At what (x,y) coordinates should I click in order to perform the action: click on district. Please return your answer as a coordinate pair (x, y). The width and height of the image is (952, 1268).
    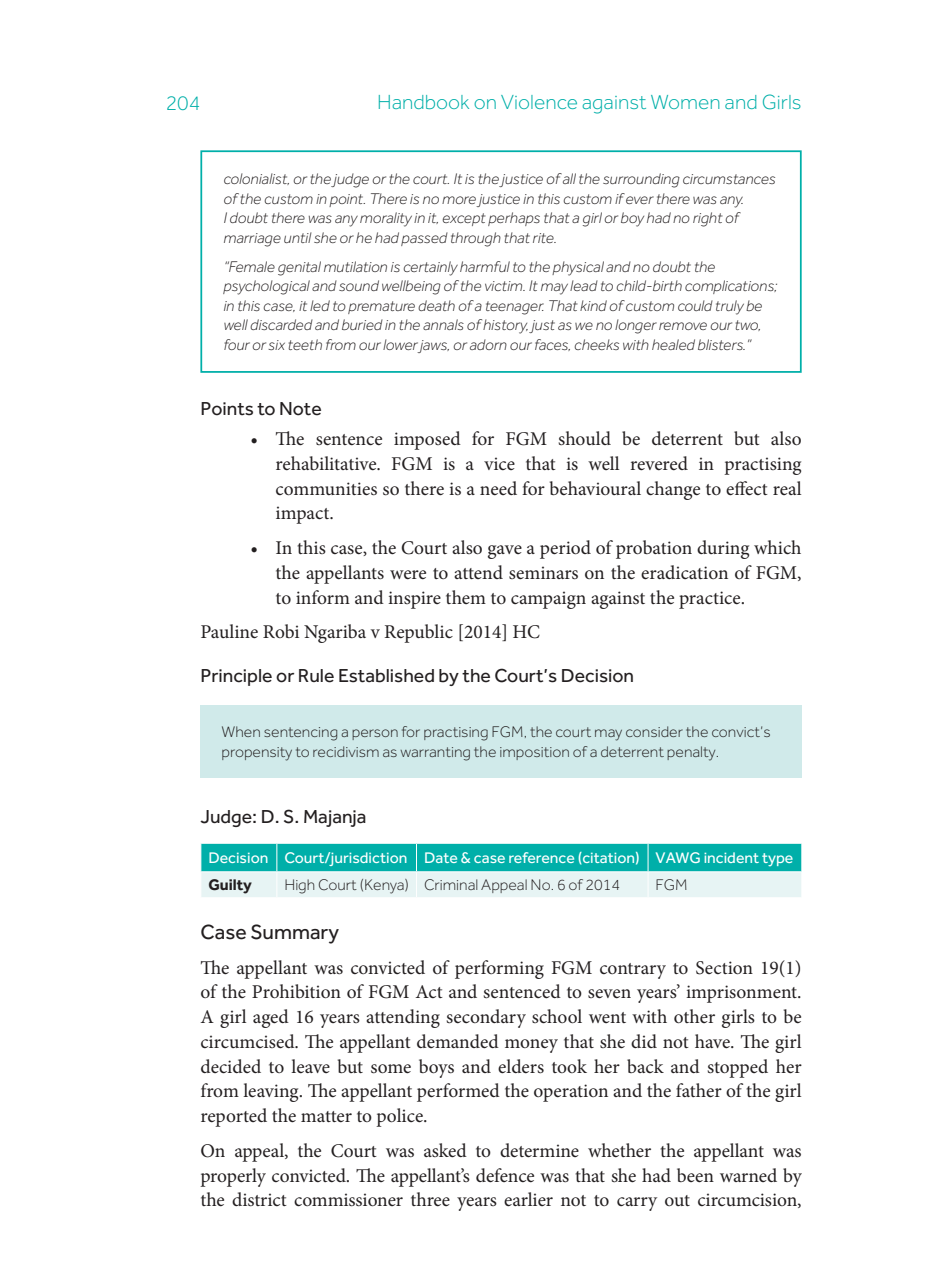
    Looking at the image, I should click on (259, 1199).
